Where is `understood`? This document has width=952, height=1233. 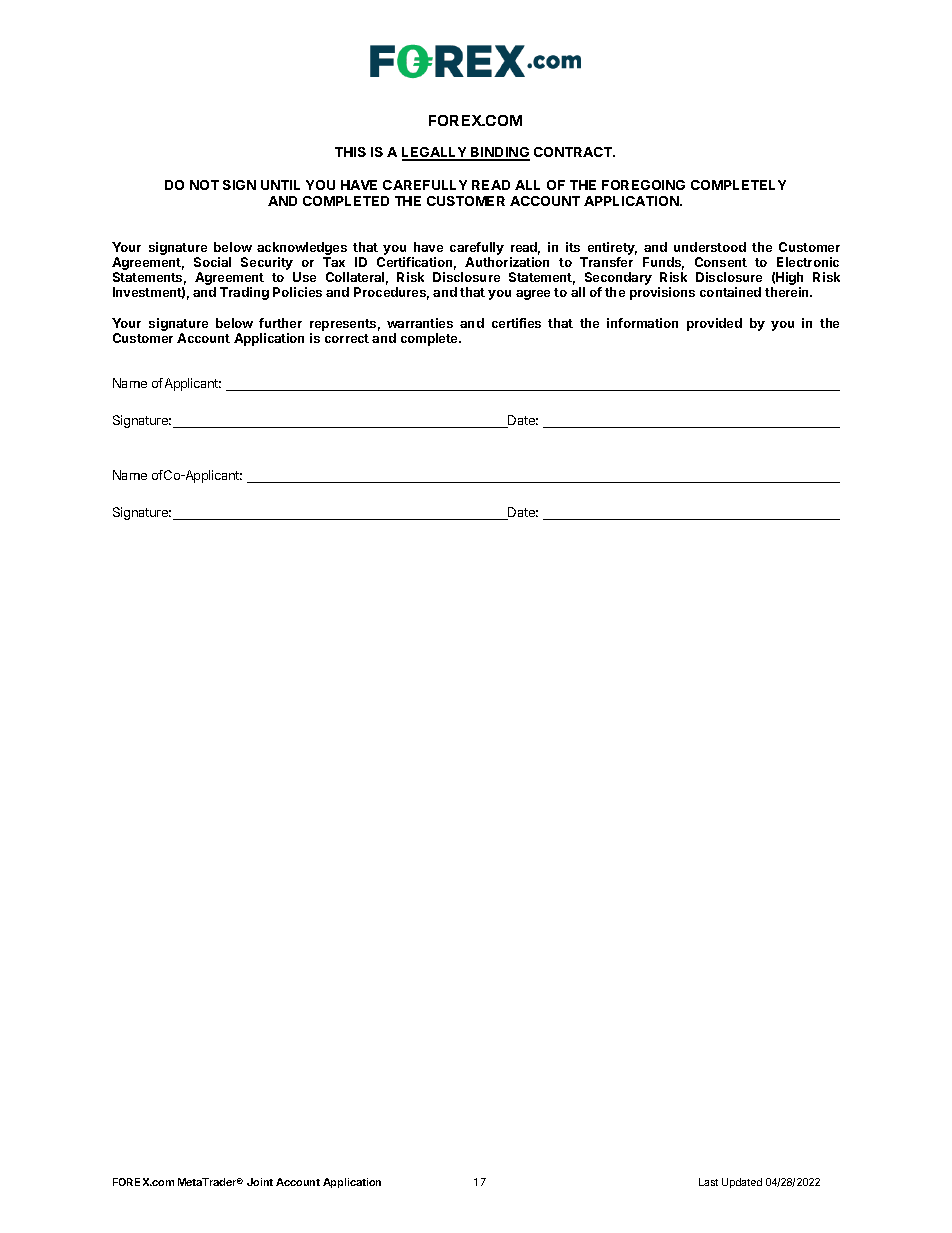
understood is located at coordinates (710, 247).
